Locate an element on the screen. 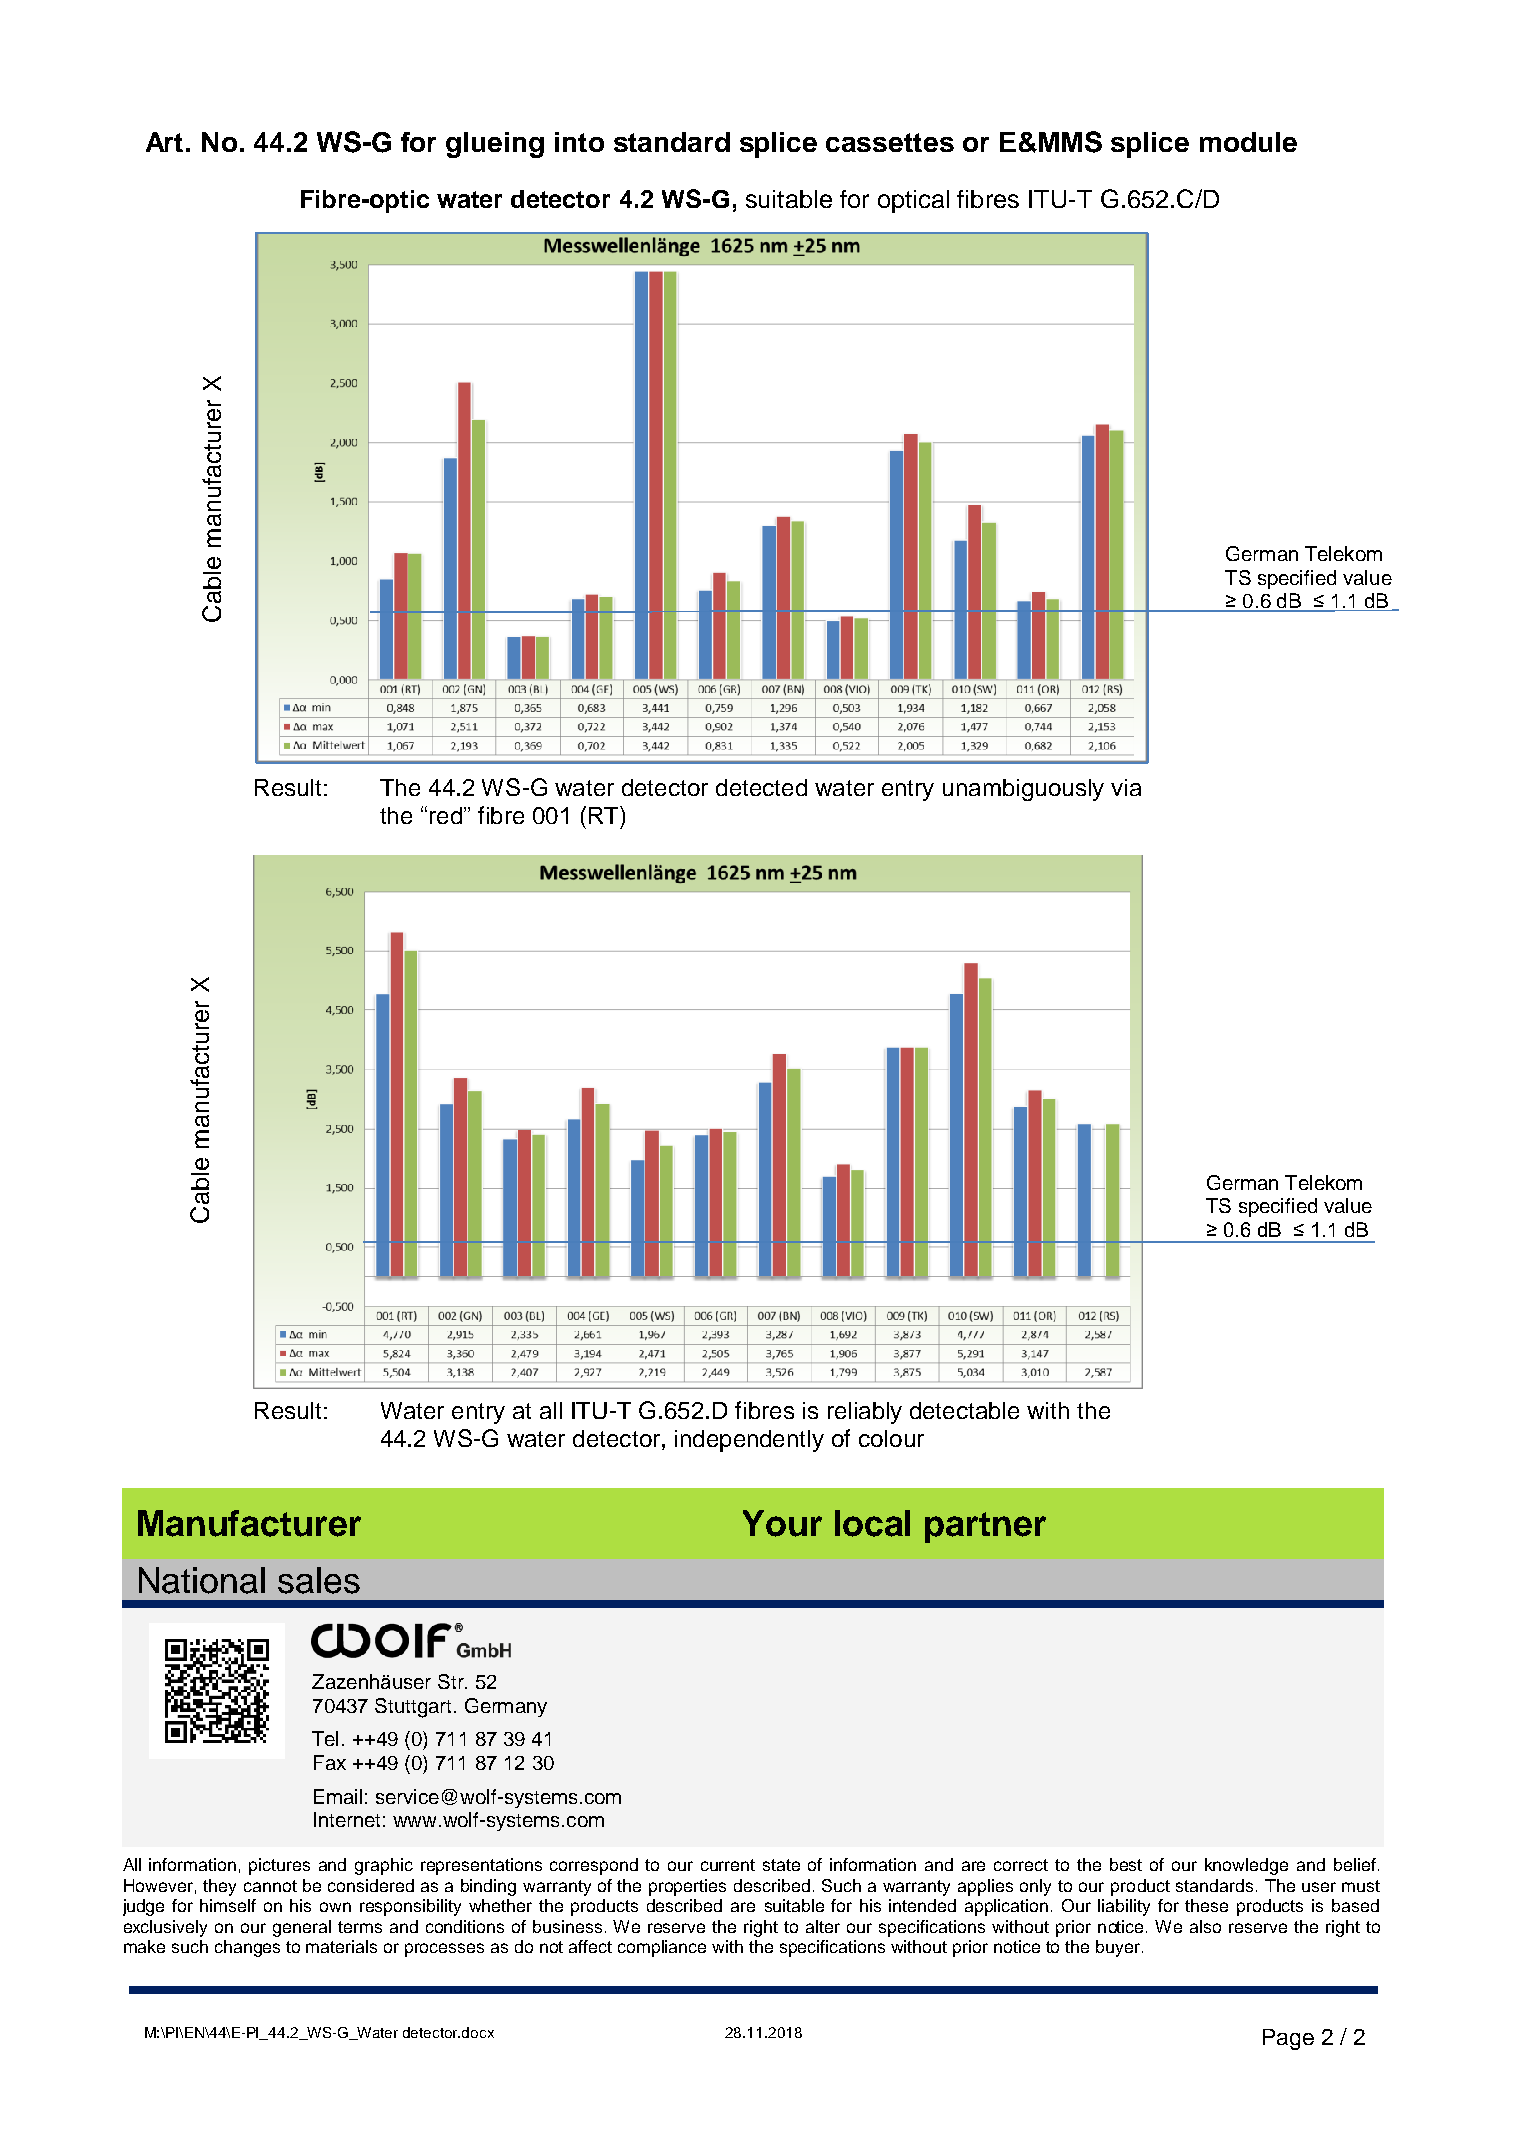 The image size is (1519, 2148). reliably is located at coordinates (865, 1413).
